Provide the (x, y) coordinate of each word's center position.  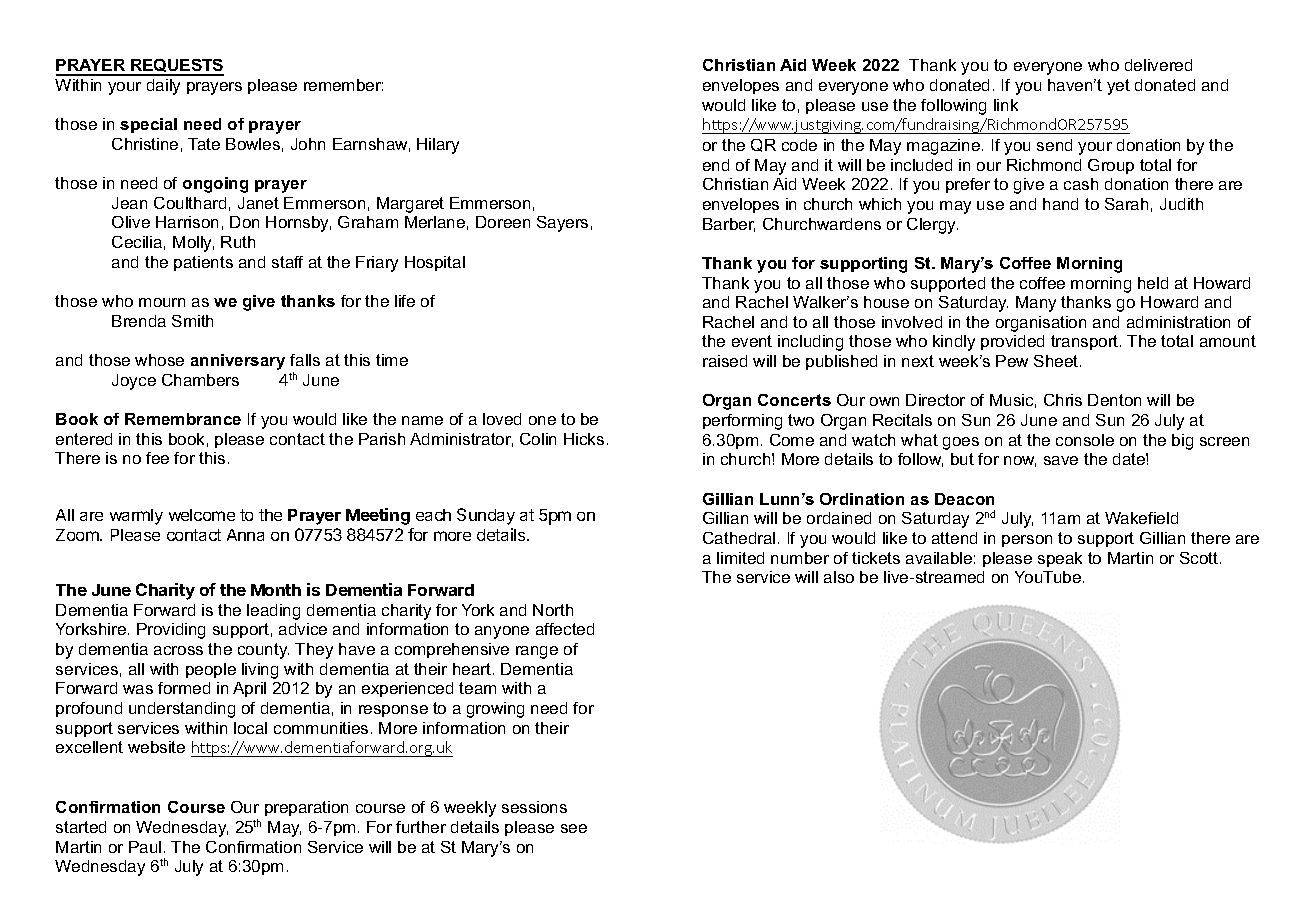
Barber (729, 225)
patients (203, 263)
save (1061, 460)
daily (163, 87)
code (799, 145)
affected (565, 629)
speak (1060, 559)
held (1153, 283)
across (178, 650)
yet (1118, 87)
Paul (145, 847)
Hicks (584, 439)
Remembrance (183, 419)
